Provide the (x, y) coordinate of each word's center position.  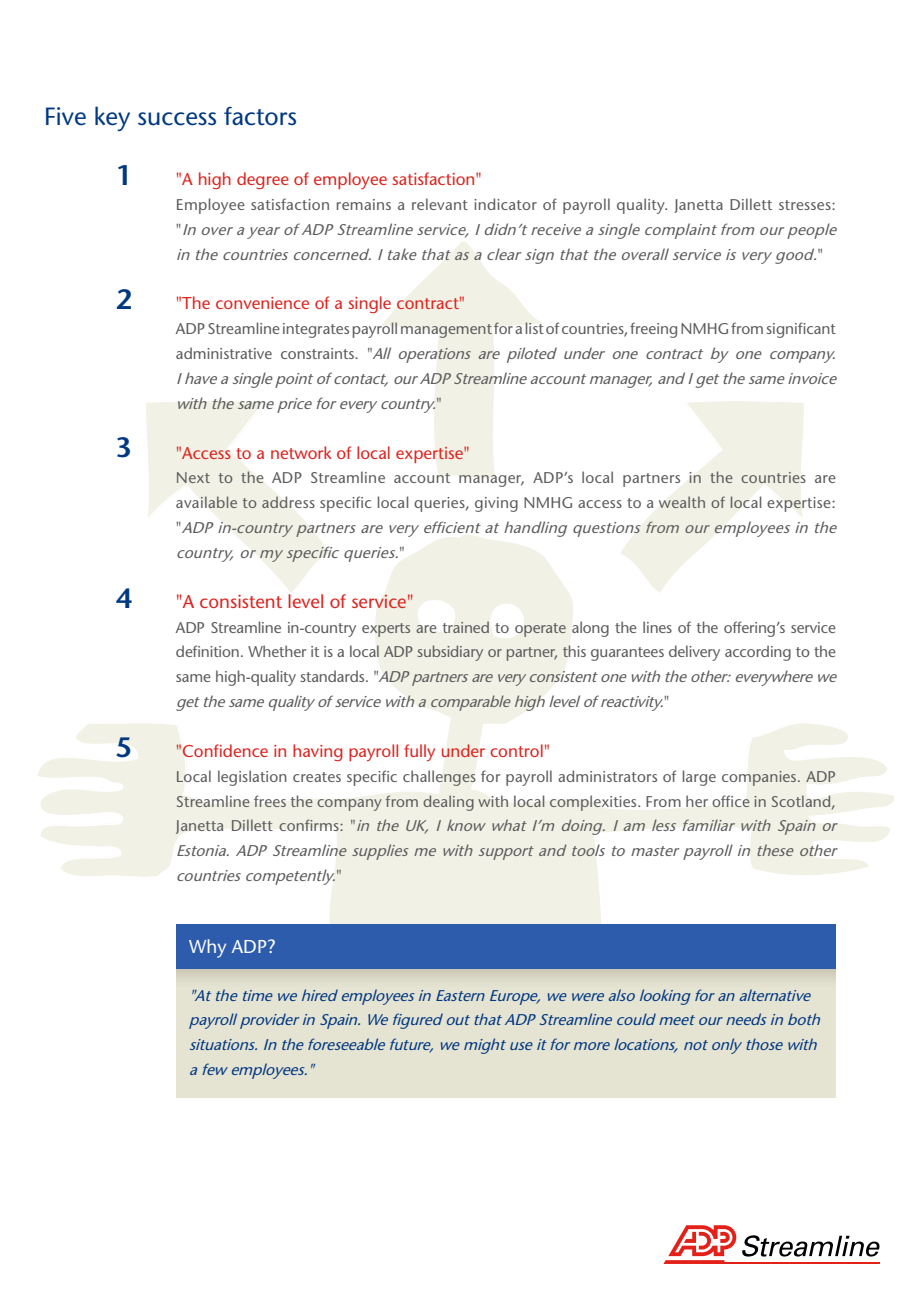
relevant (440, 204)
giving (496, 504)
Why (207, 948)
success (177, 119)
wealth (682, 502)
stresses (806, 205)
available (206, 502)
